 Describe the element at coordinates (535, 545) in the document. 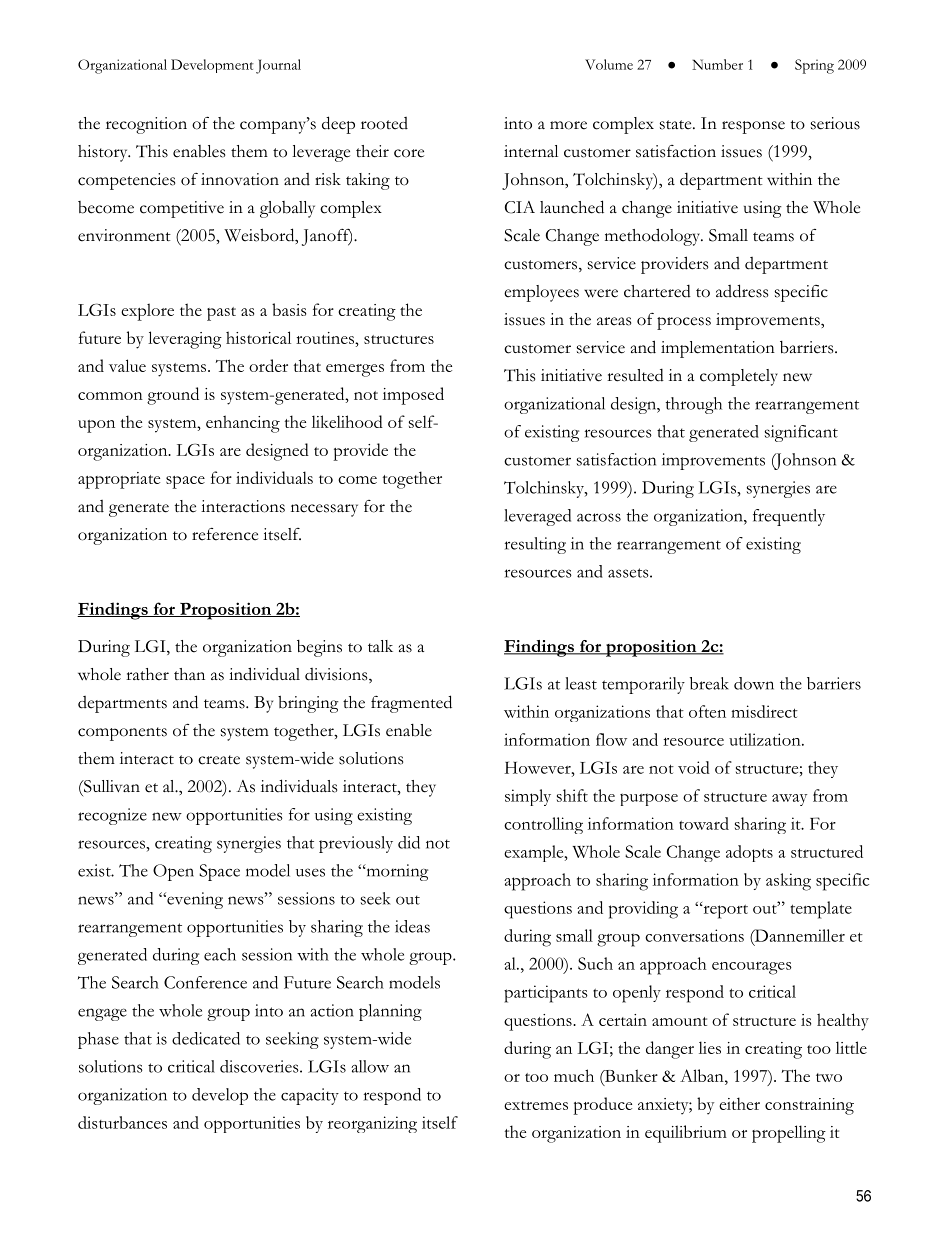

I see `resulting` at that location.
